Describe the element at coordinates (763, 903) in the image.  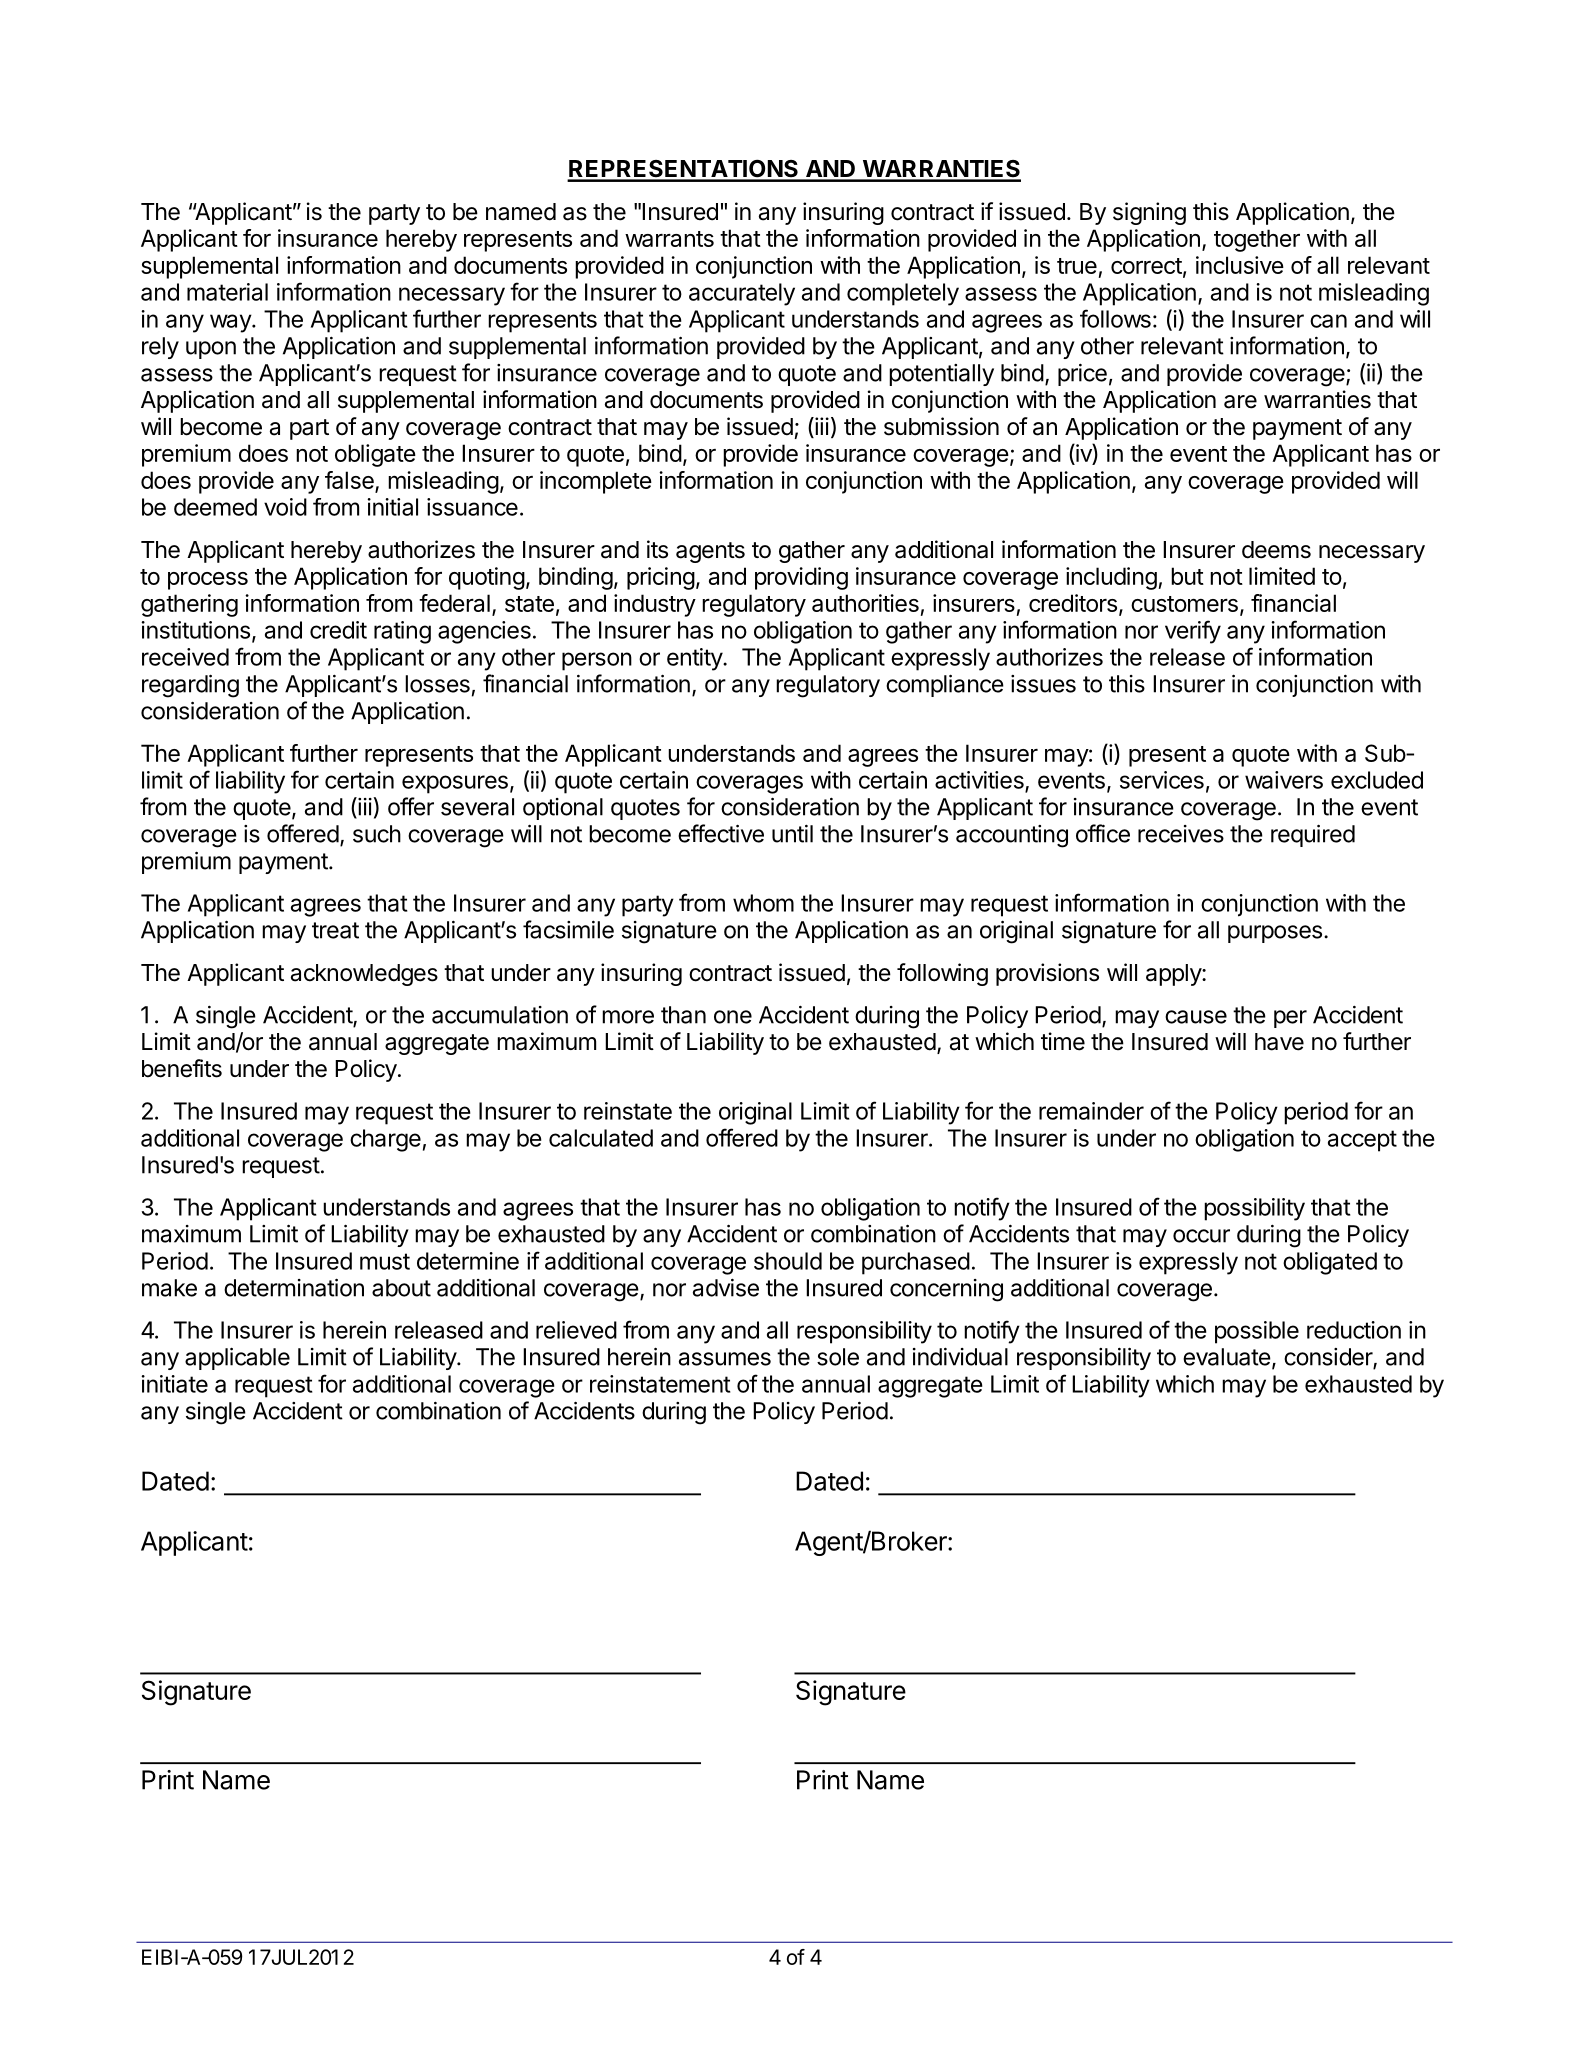
I see `whom` at that location.
